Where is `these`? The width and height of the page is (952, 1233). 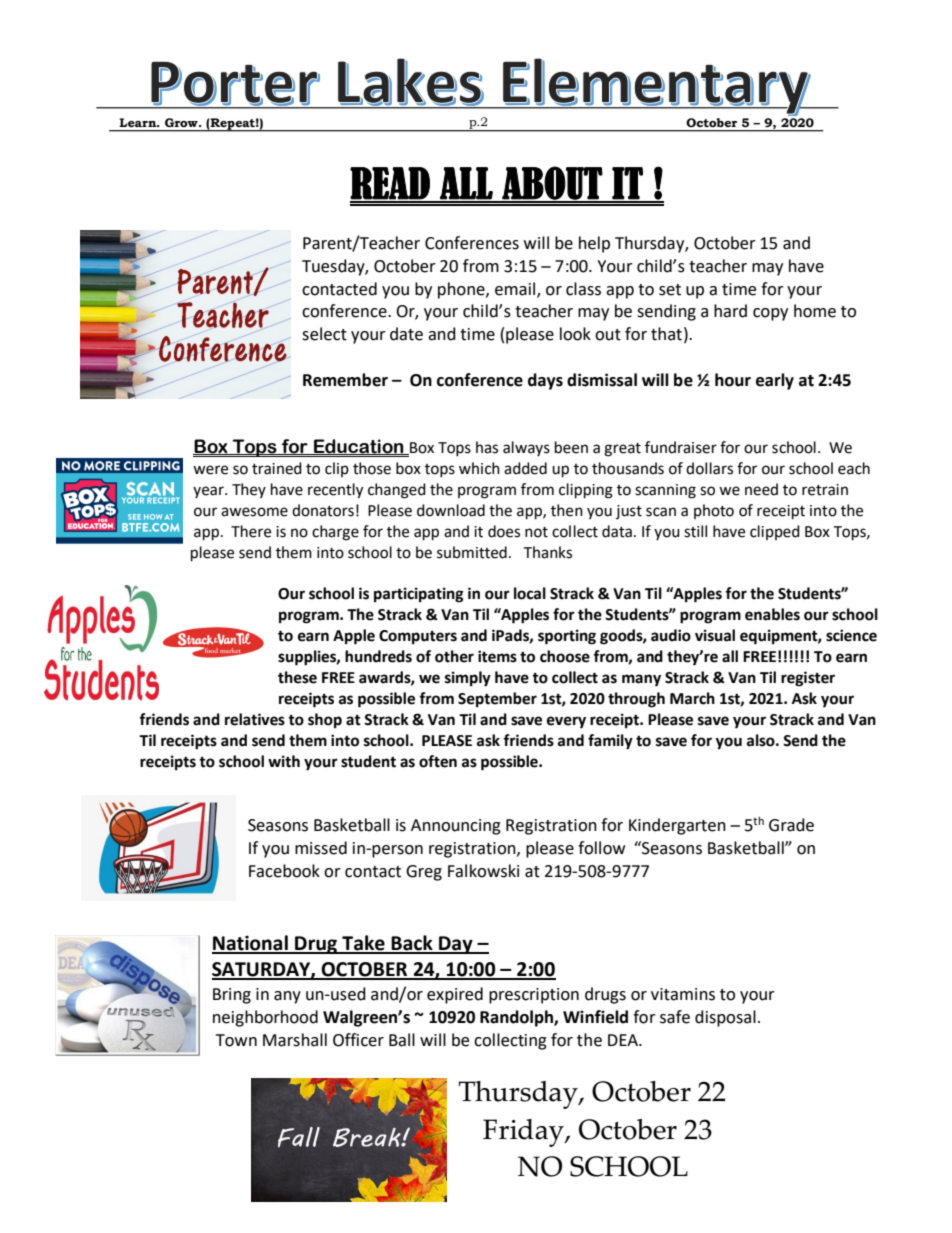 these is located at coordinates (297, 677).
